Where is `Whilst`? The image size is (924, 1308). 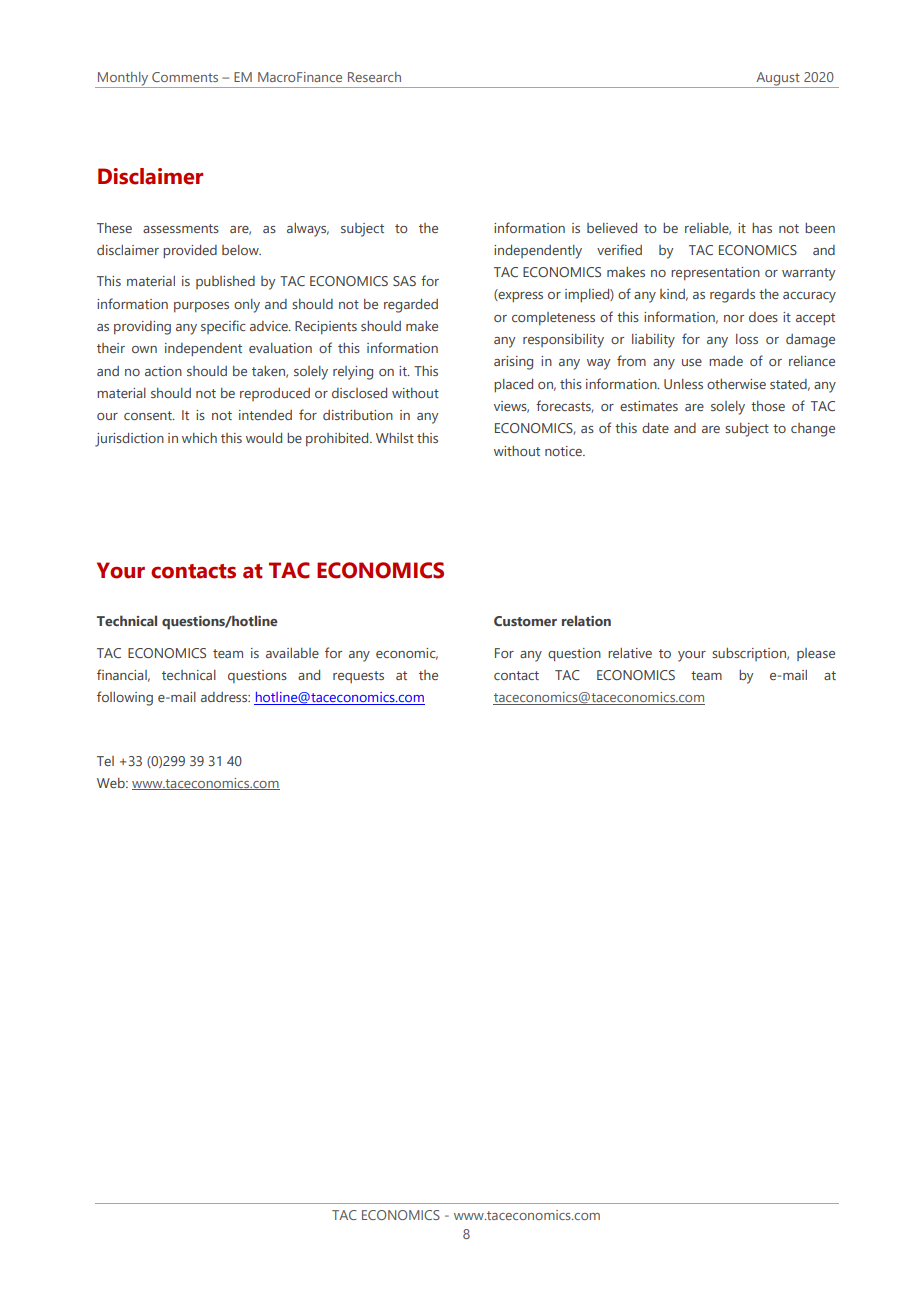
Whilst is located at coordinates (395, 438).
